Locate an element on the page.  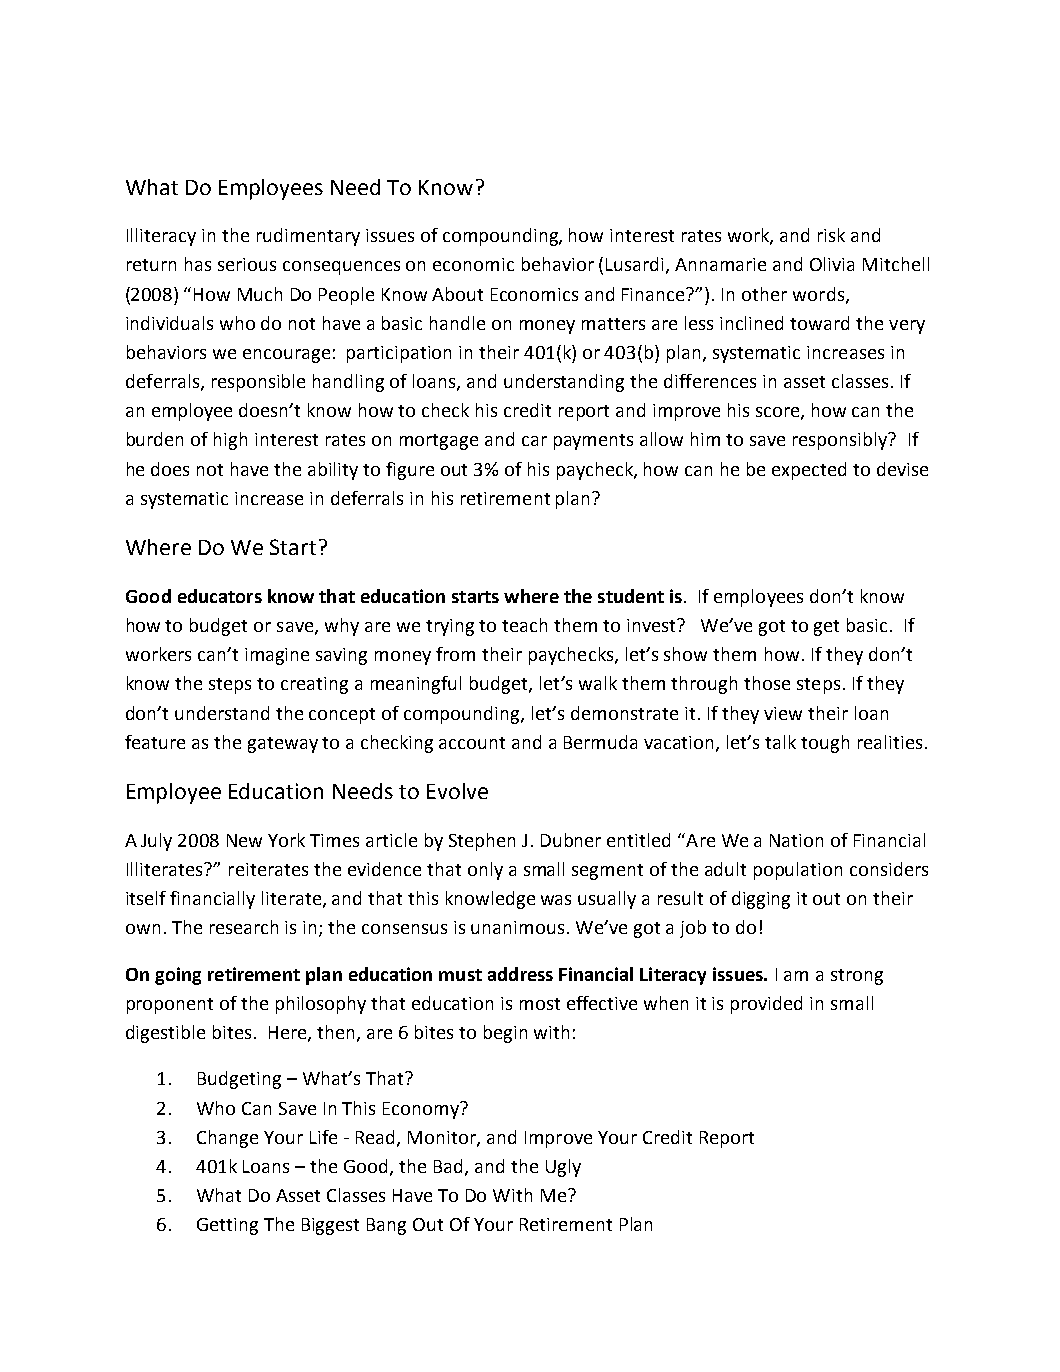
provided is located at coordinates (766, 1005).
